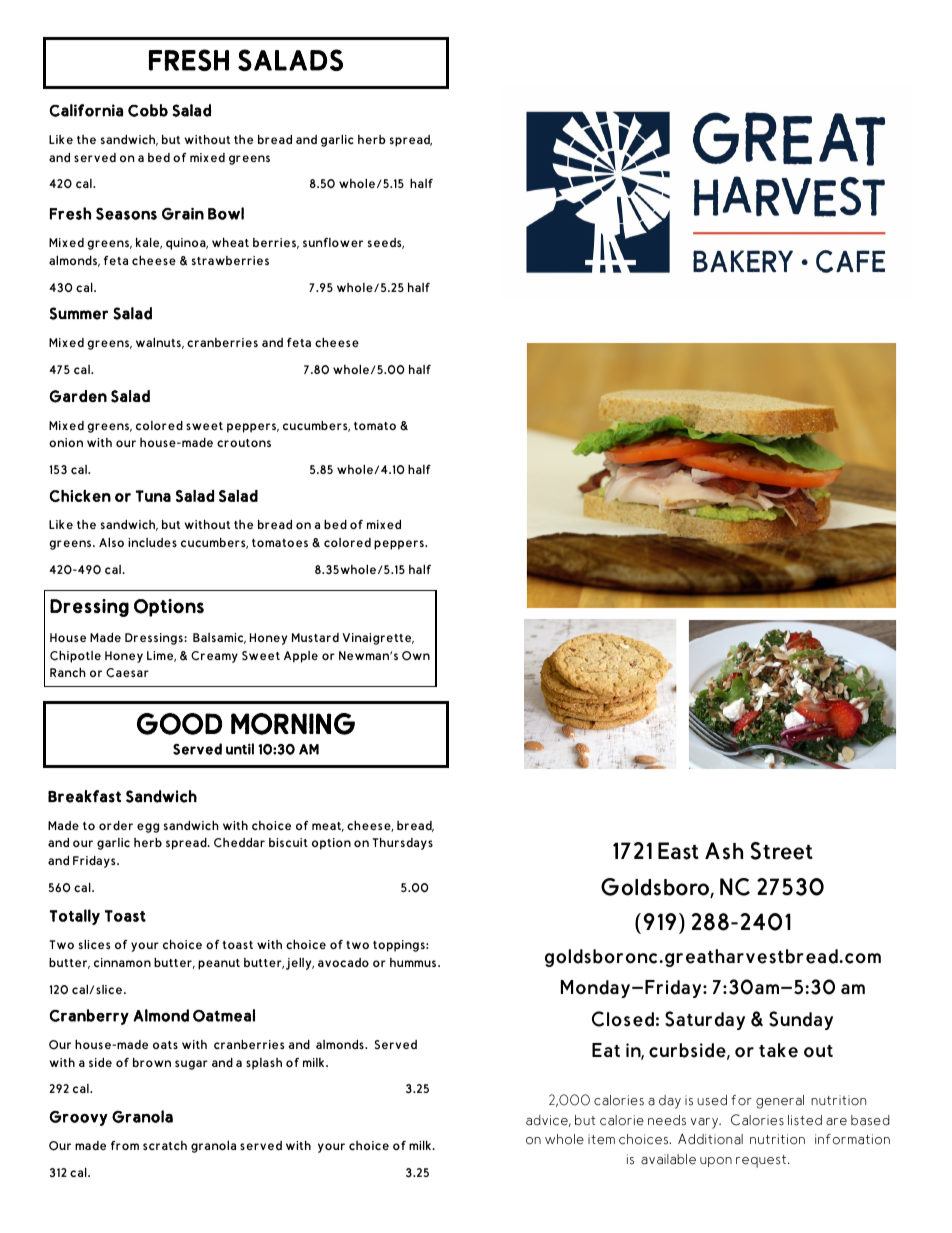  I want to click on scratch, so click(165, 1145).
